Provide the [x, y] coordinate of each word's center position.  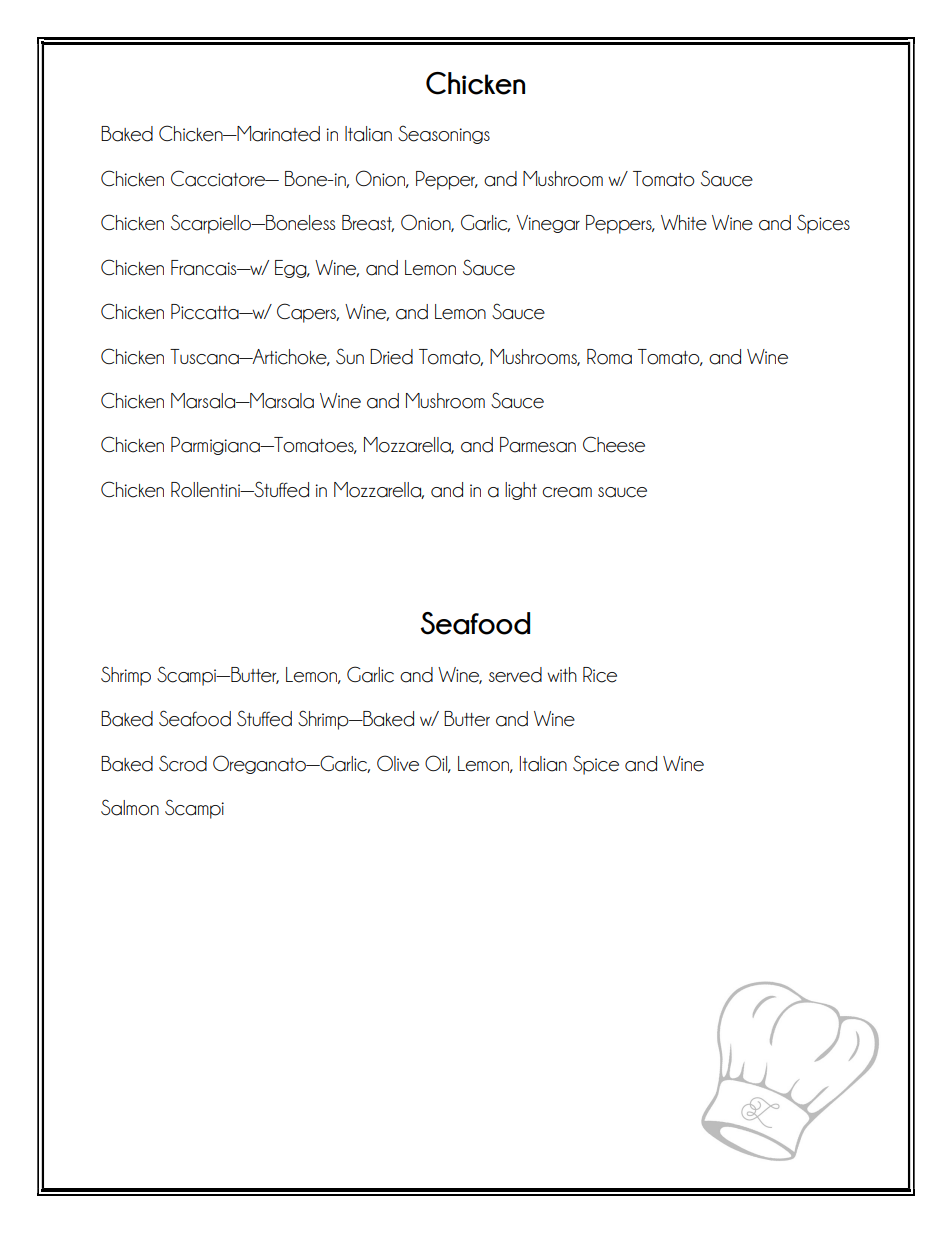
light [521, 491]
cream [567, 492]
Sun [350, 356]
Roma [609, 357]
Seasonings [444, 134]
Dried [391, 357]
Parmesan [538, 445]
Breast [368, 223]
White [684, 223]
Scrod [183, 763]
